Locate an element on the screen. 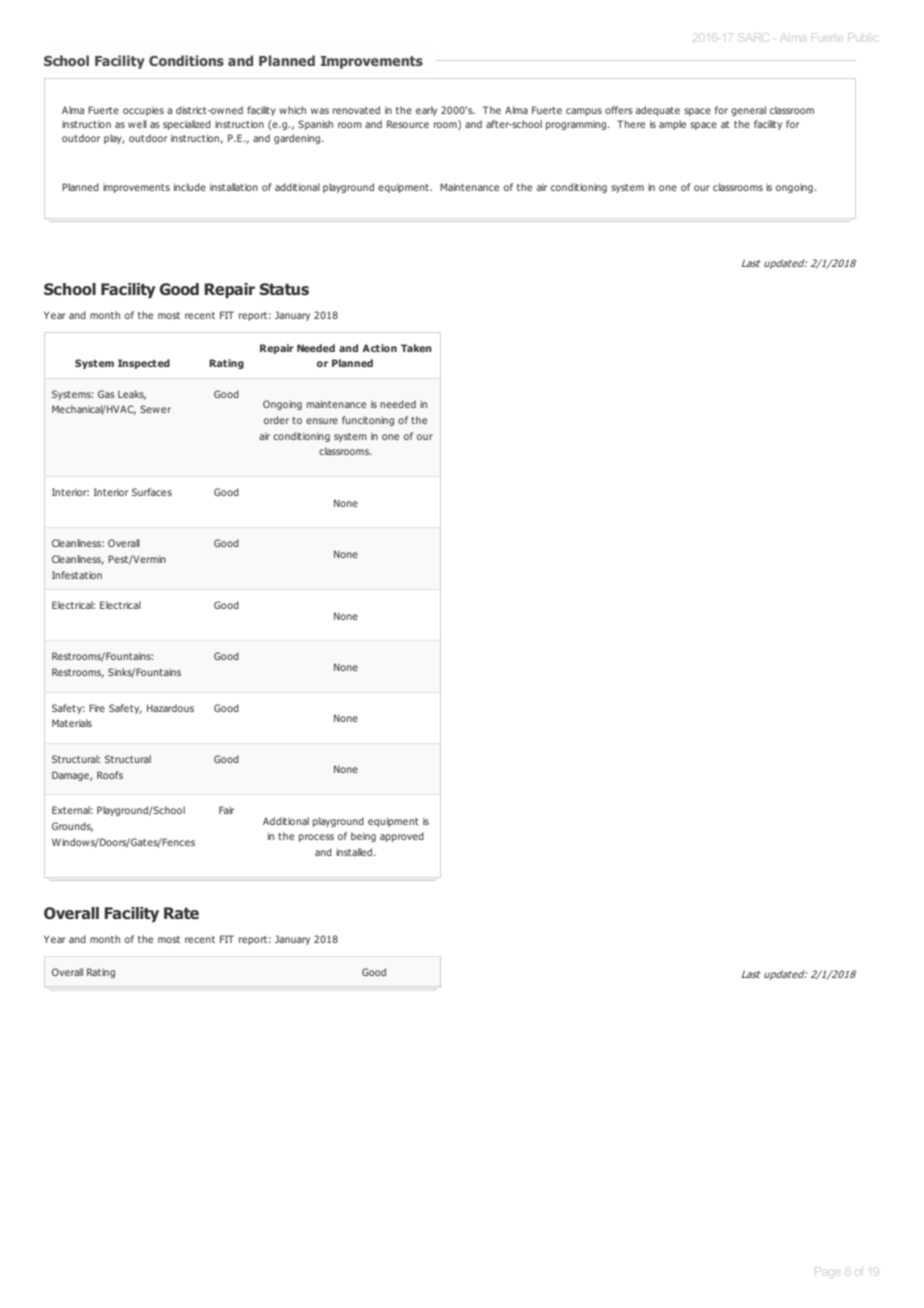 Image resolution: width=924 pixels, height=1308 pixels. adequate is located at coordinates (658, 111).
